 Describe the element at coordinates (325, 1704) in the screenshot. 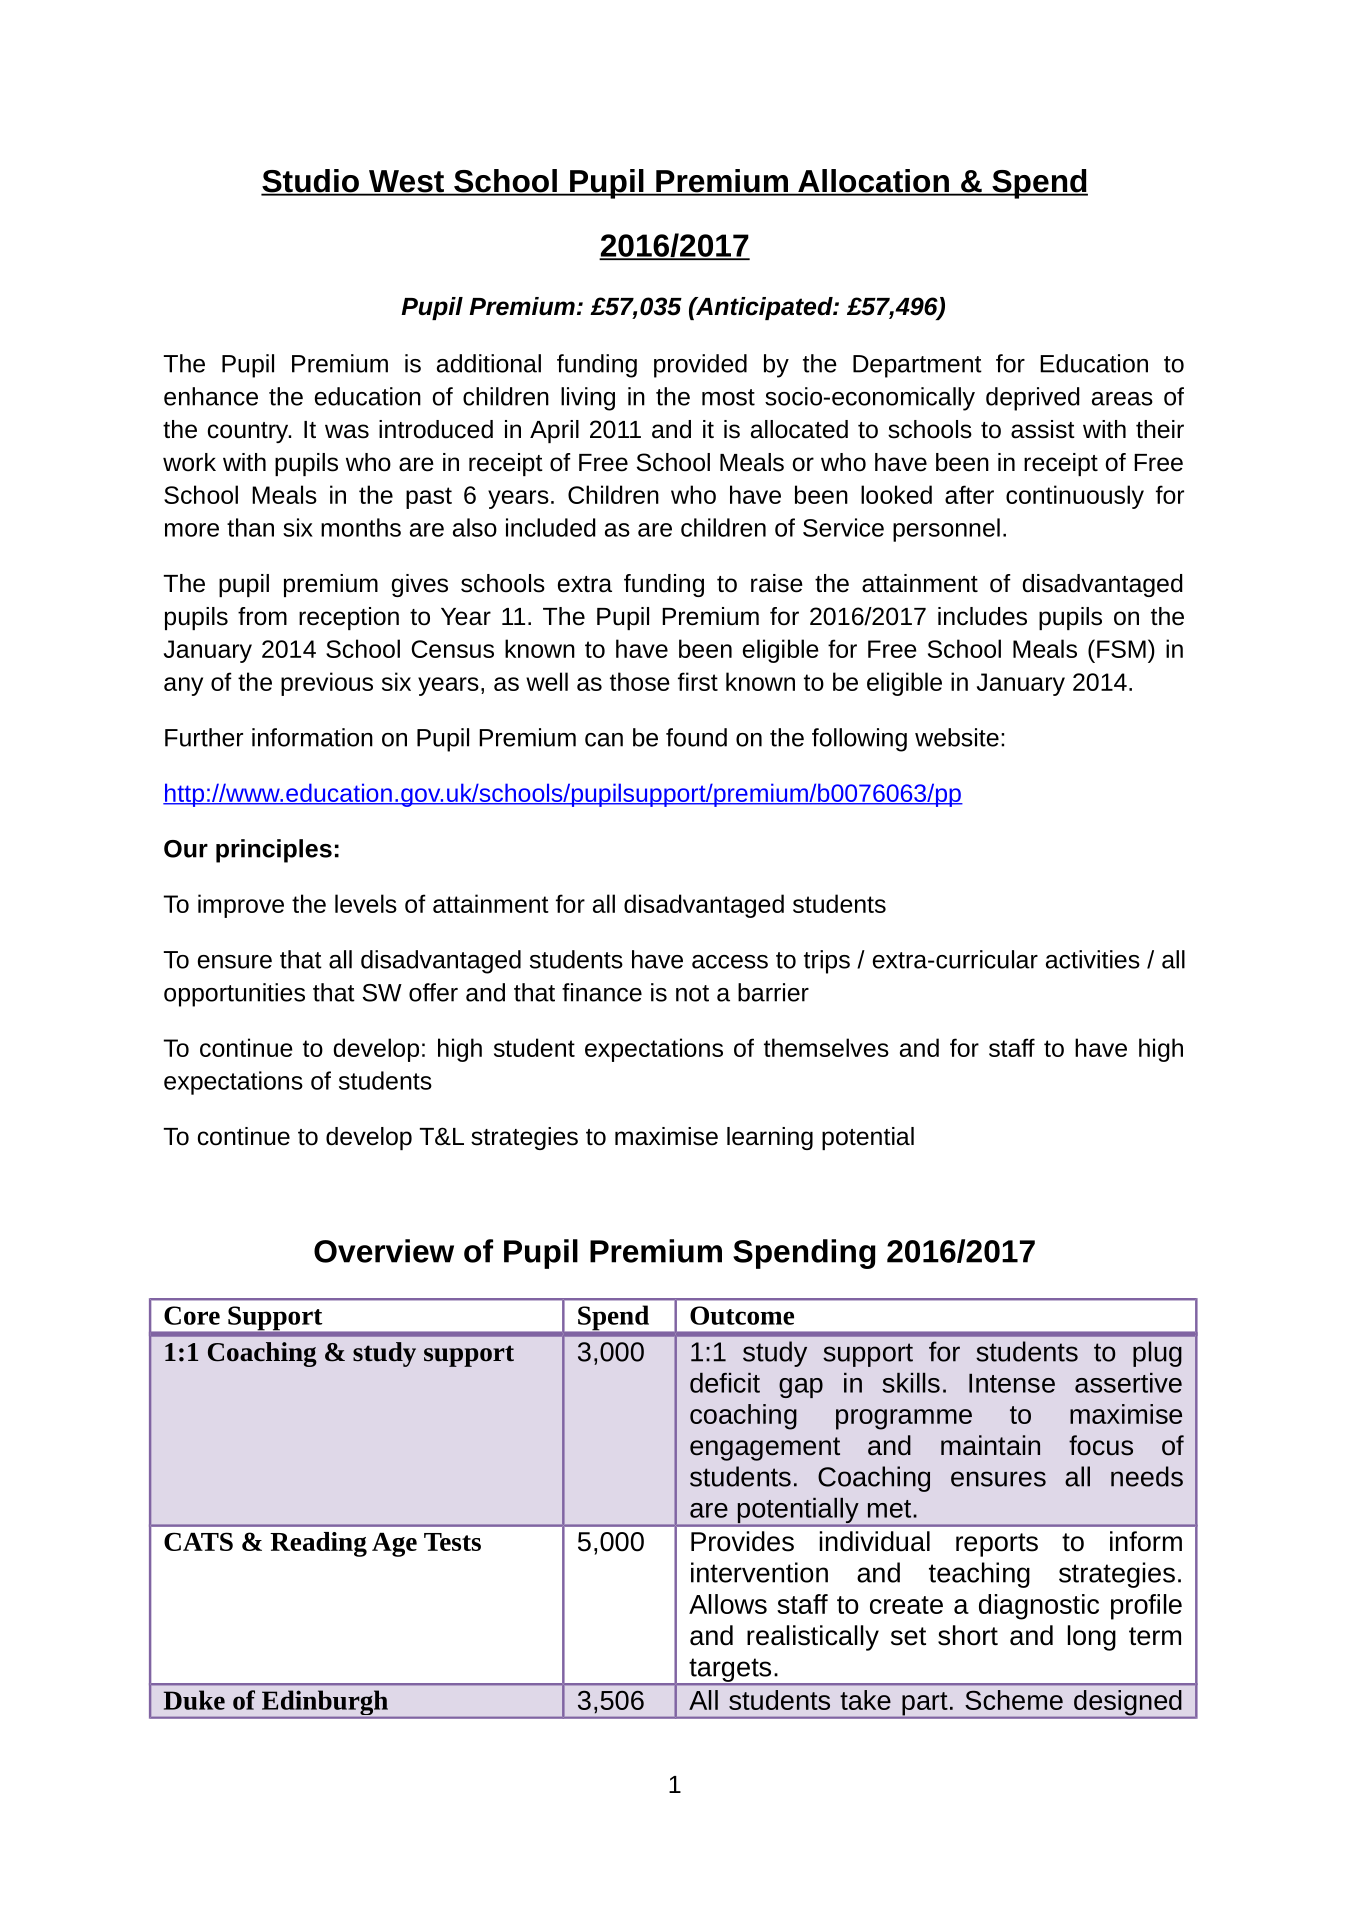

I see `Edinburgh` at that location.
